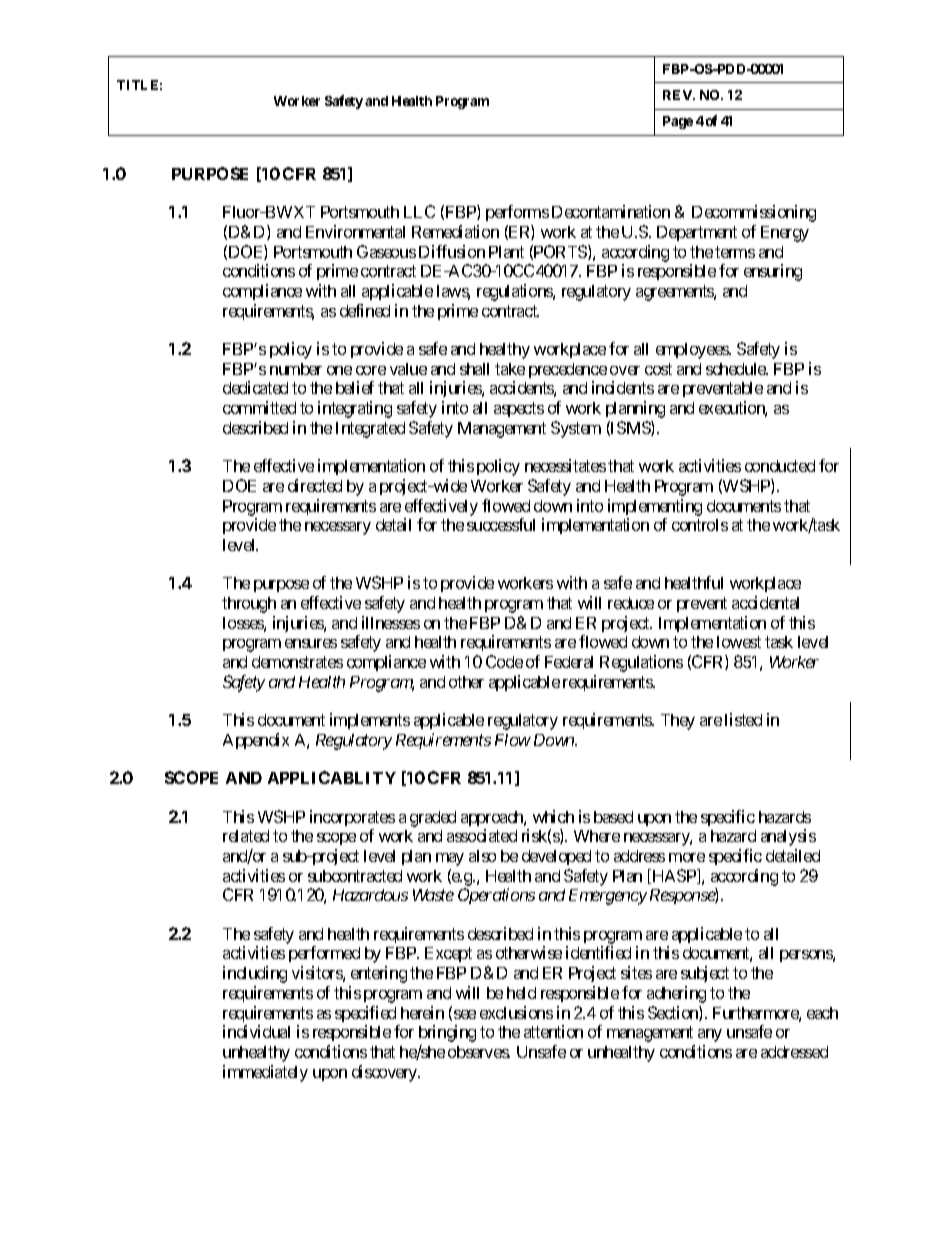  Describe the element at coordinates (754, 213) in the screenshot. I see `Decommissioning` at that location.
